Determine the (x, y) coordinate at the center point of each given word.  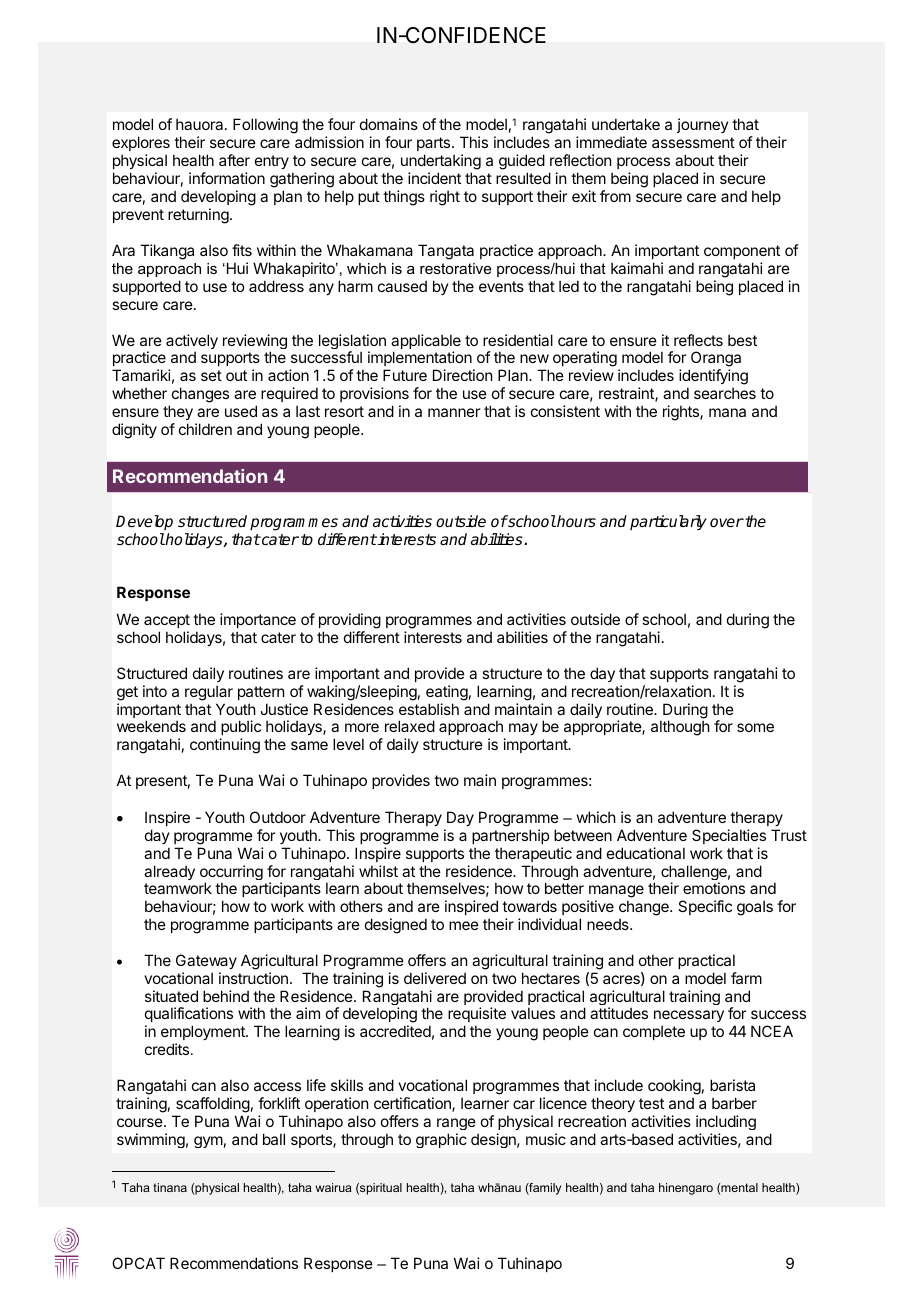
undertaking (441, 162)
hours (575, 521)
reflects (698, 340)
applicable (426, 343)
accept (167, 621)
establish (429, 709)
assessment (693, 142)
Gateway (206, 961)
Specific (705, 907)
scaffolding (213, 1105)
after (234, 160)
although (680, 728)
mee (464, 925)
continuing (225, 746)
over (727, 522)
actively (192, 343)
